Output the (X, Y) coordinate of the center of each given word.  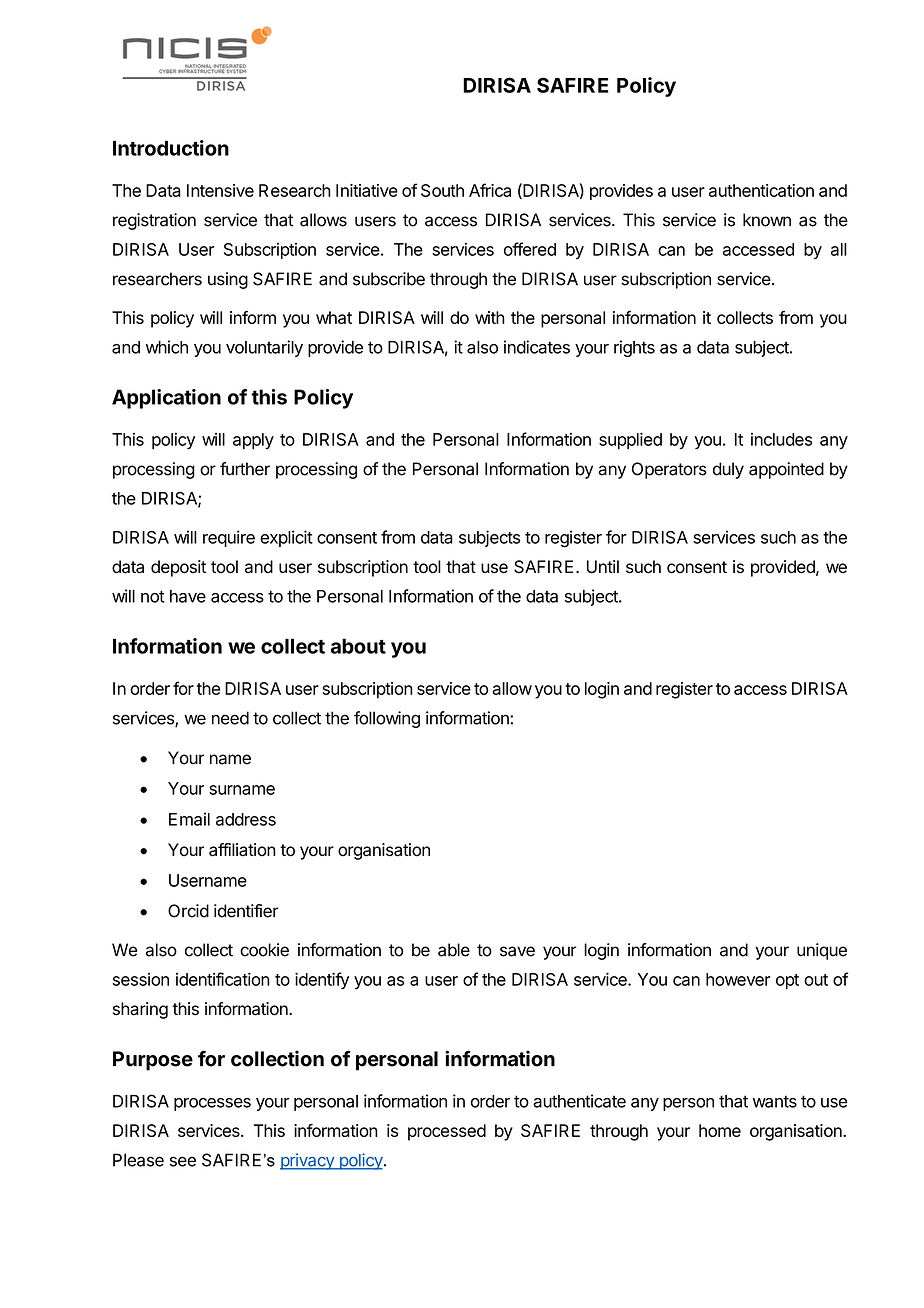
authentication (761, 190)
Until (603, 567)
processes (212, 1104)
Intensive (220, 190)
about (358, 646)
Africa (490, 190)
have (188, 596)
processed (447, 1132)
